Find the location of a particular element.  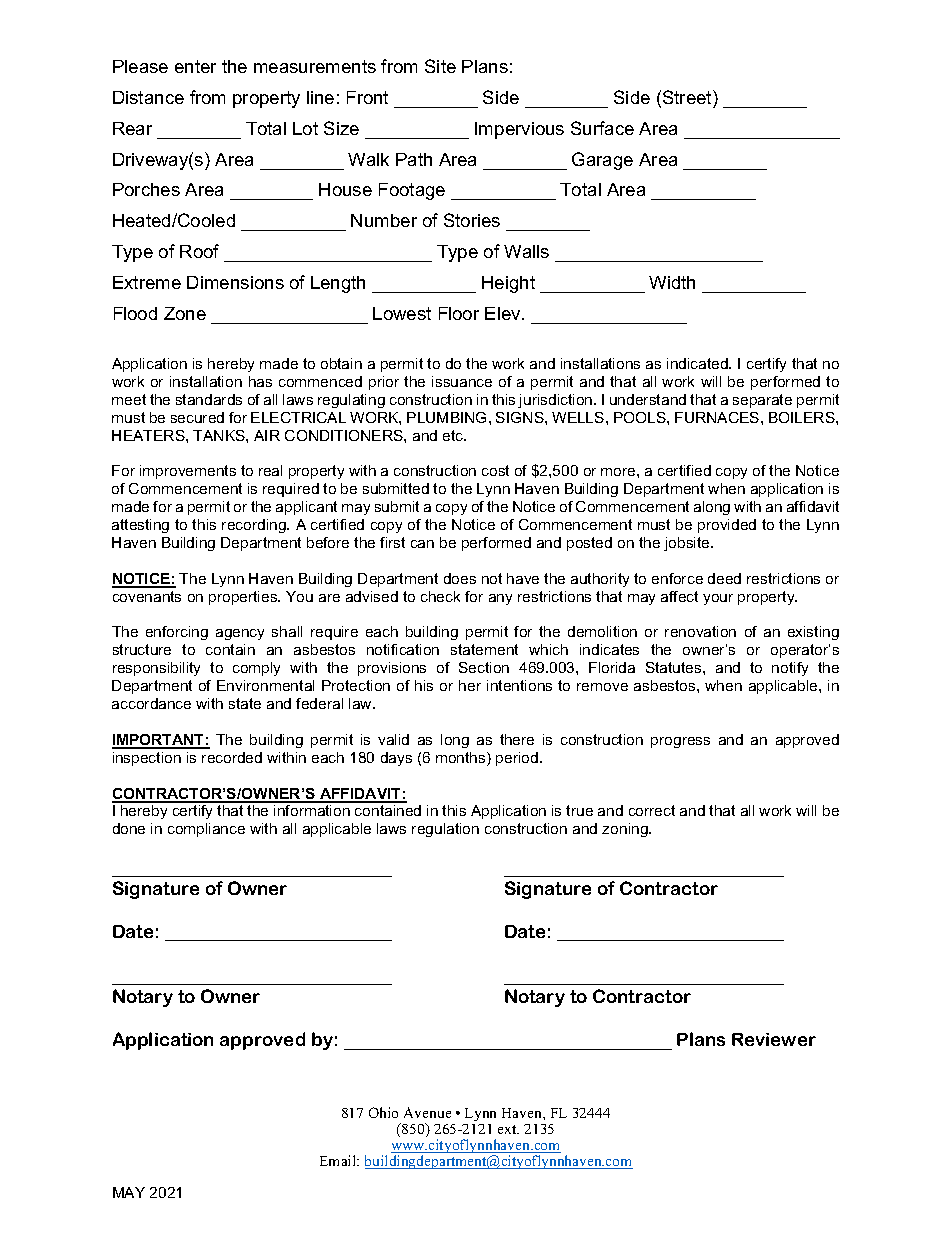

etc is located at coordinates (454, 435).
